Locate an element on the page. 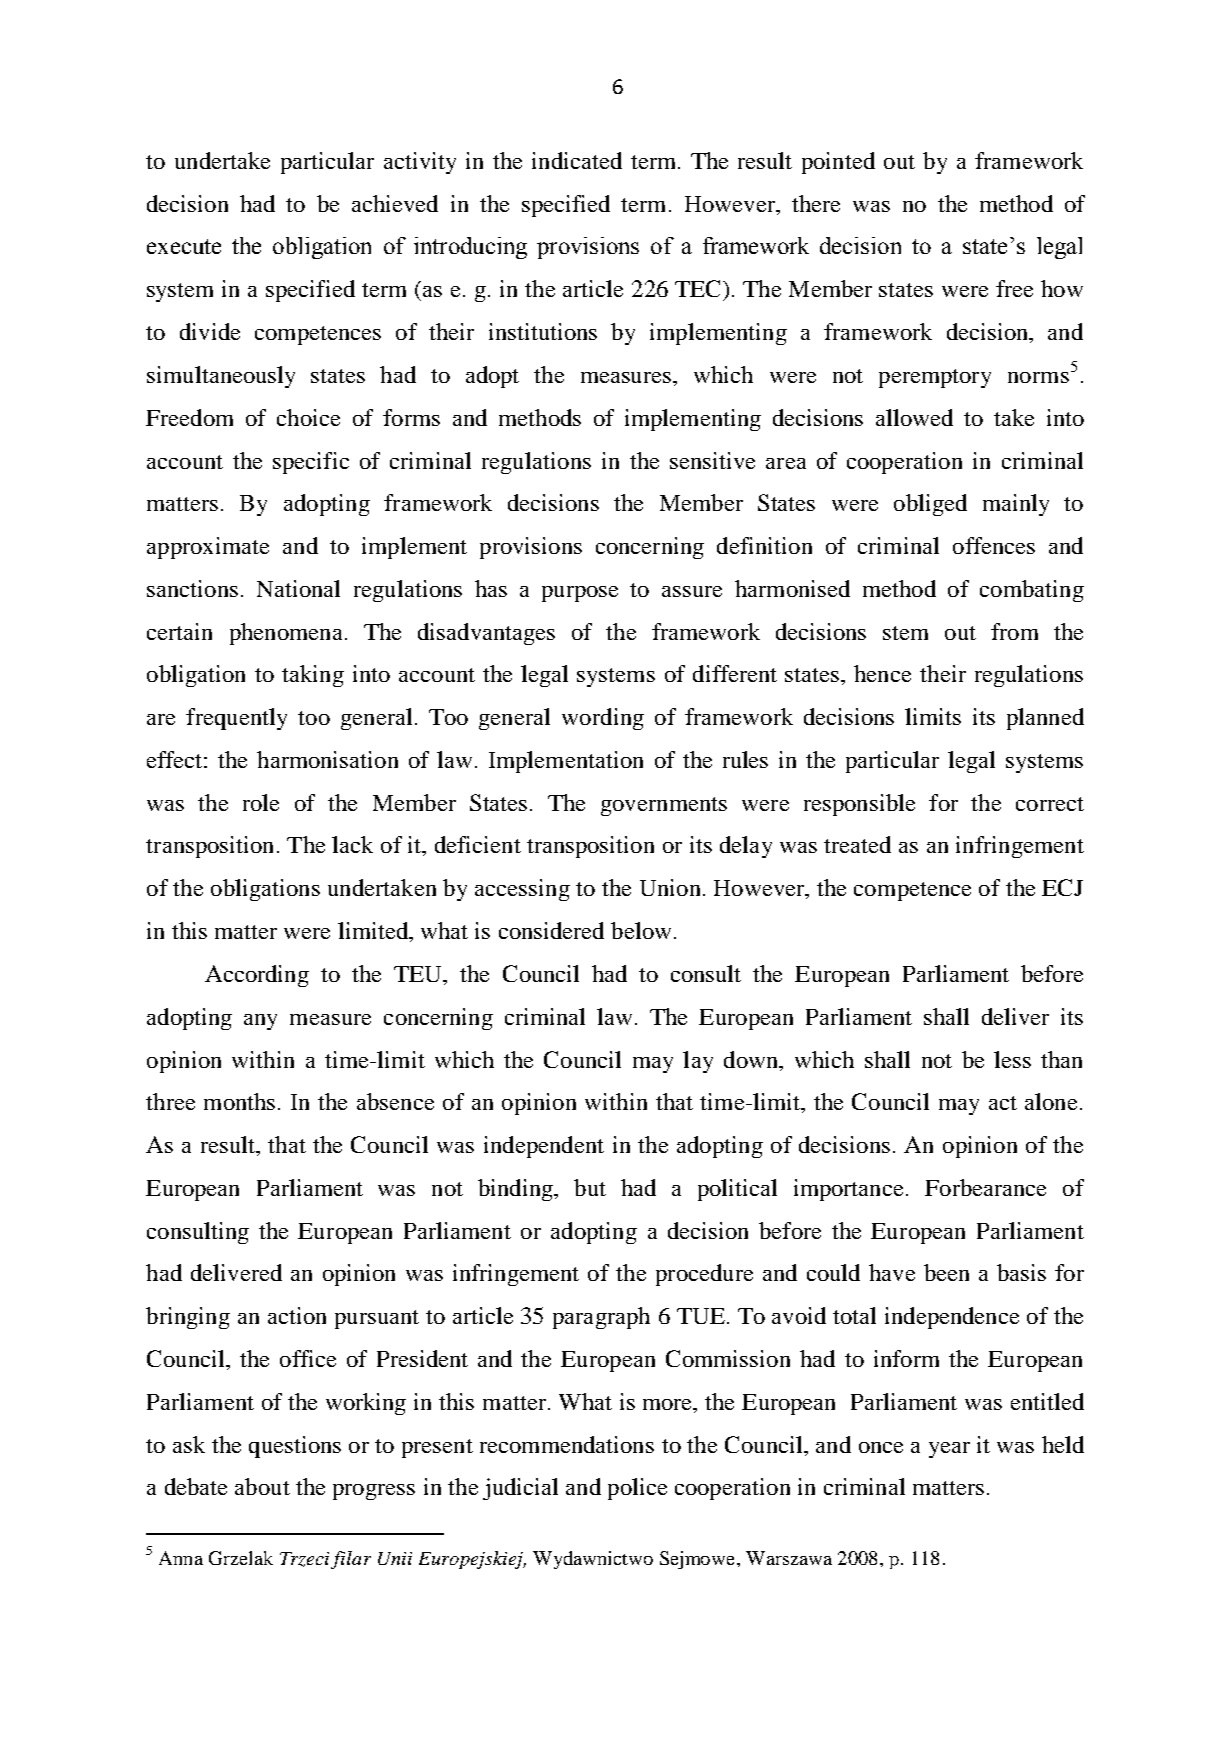 The image size is (1231, 1740). year is located at coordinates (949, 1450).
